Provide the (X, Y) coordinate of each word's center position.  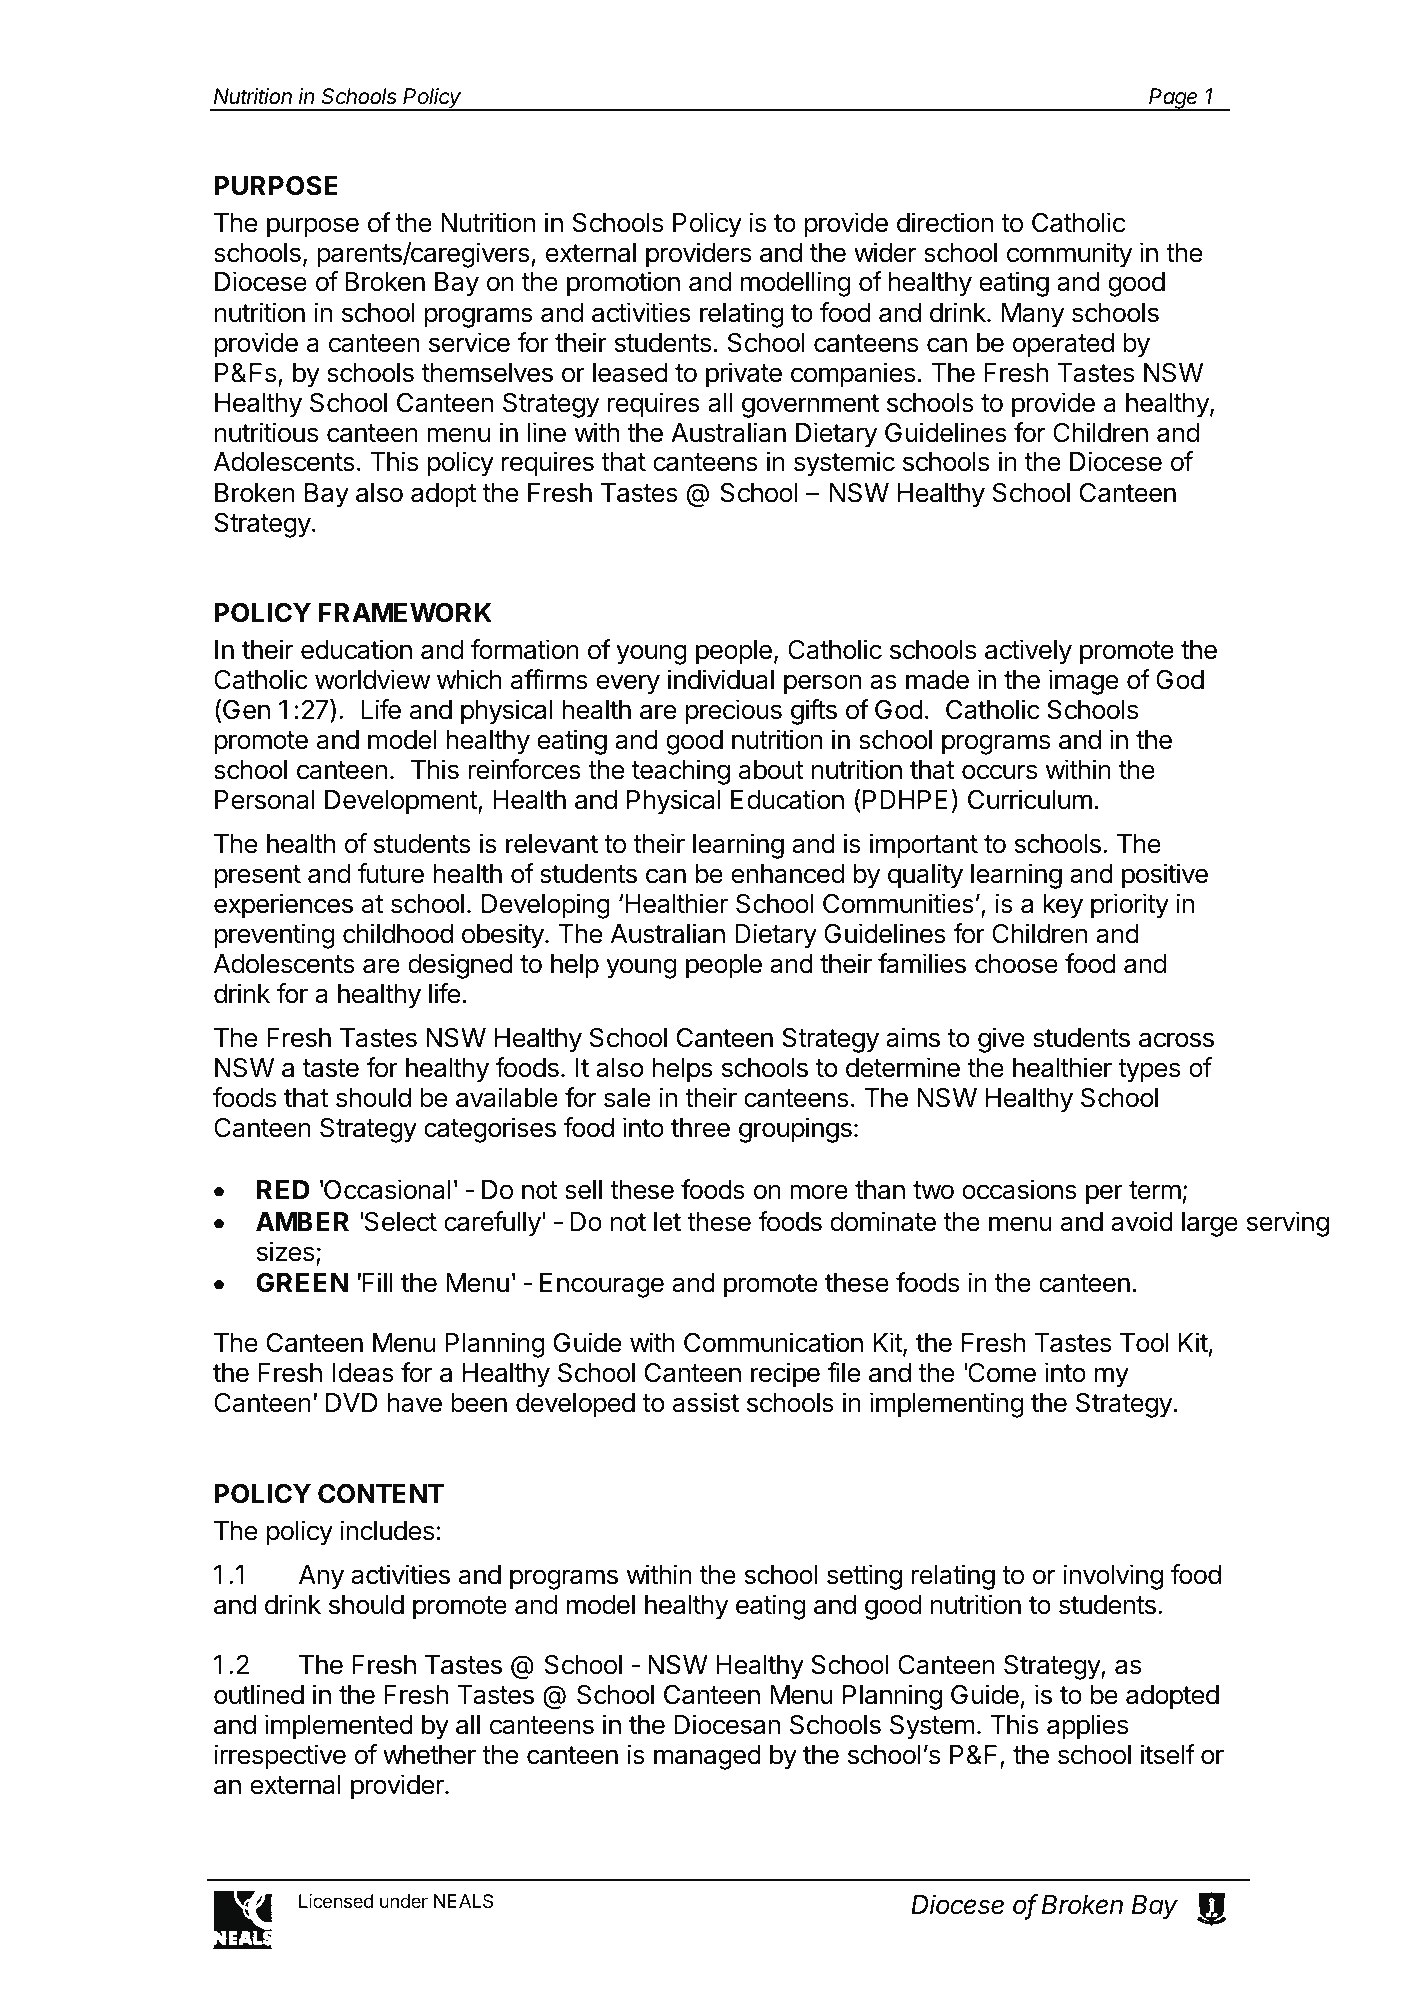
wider (885, 252)
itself (1168, 1754)
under (404, 1901)
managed (707, 1757)
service (469, 342)
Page (1174, 99)
